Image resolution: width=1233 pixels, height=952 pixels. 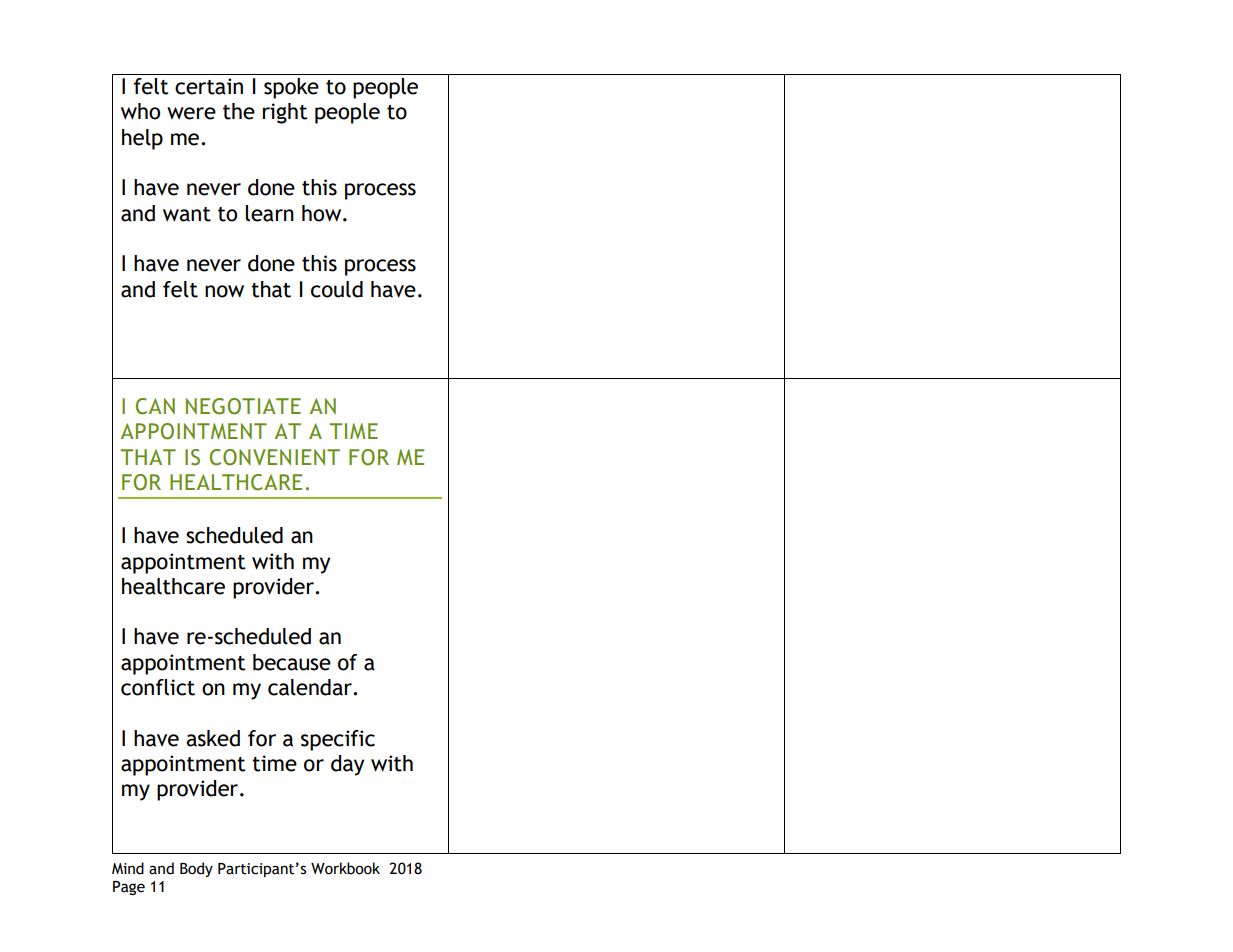 I want to click on who, so click(x=140, y=111).
